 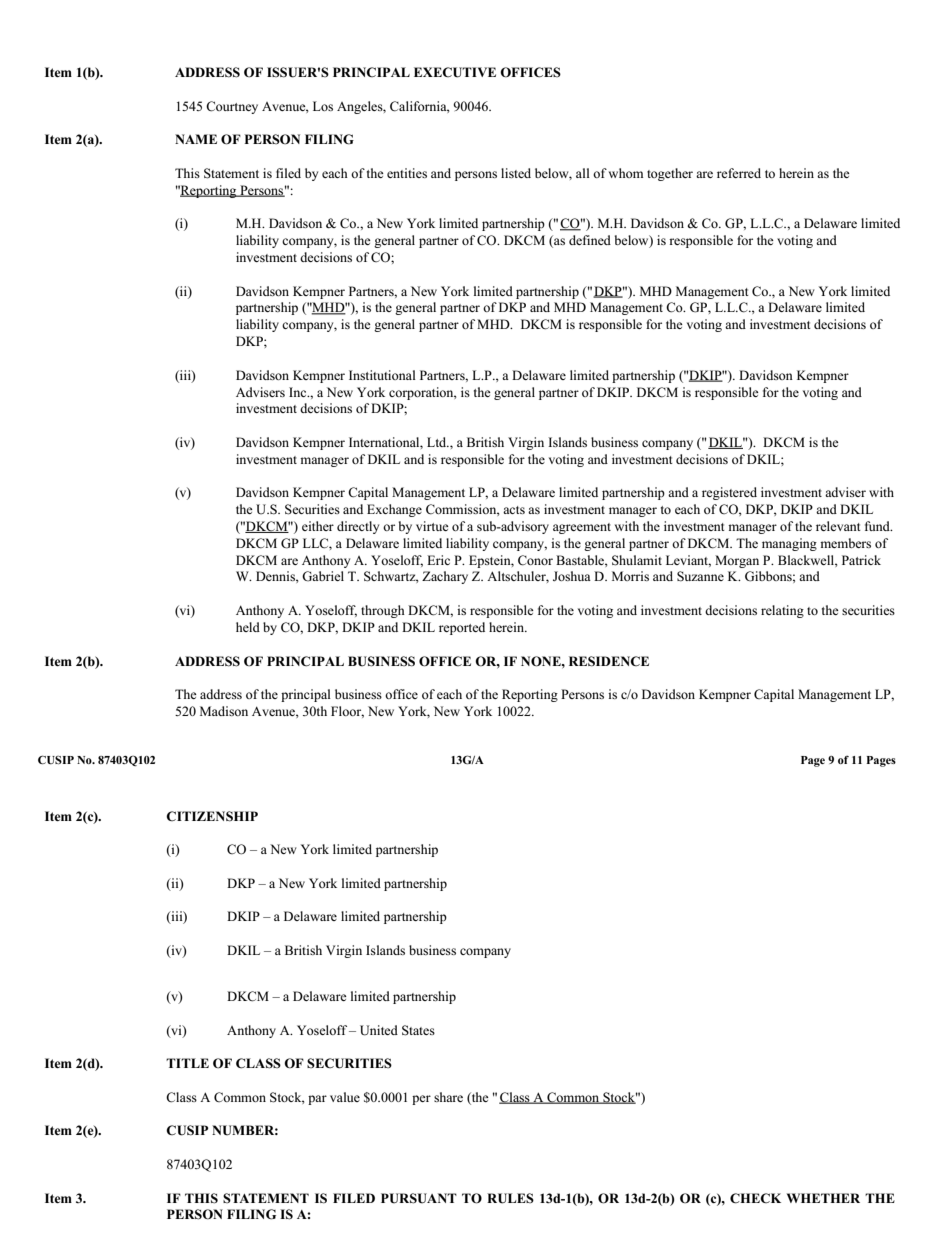 I want to click on relating, so click(x=782, y=611).
